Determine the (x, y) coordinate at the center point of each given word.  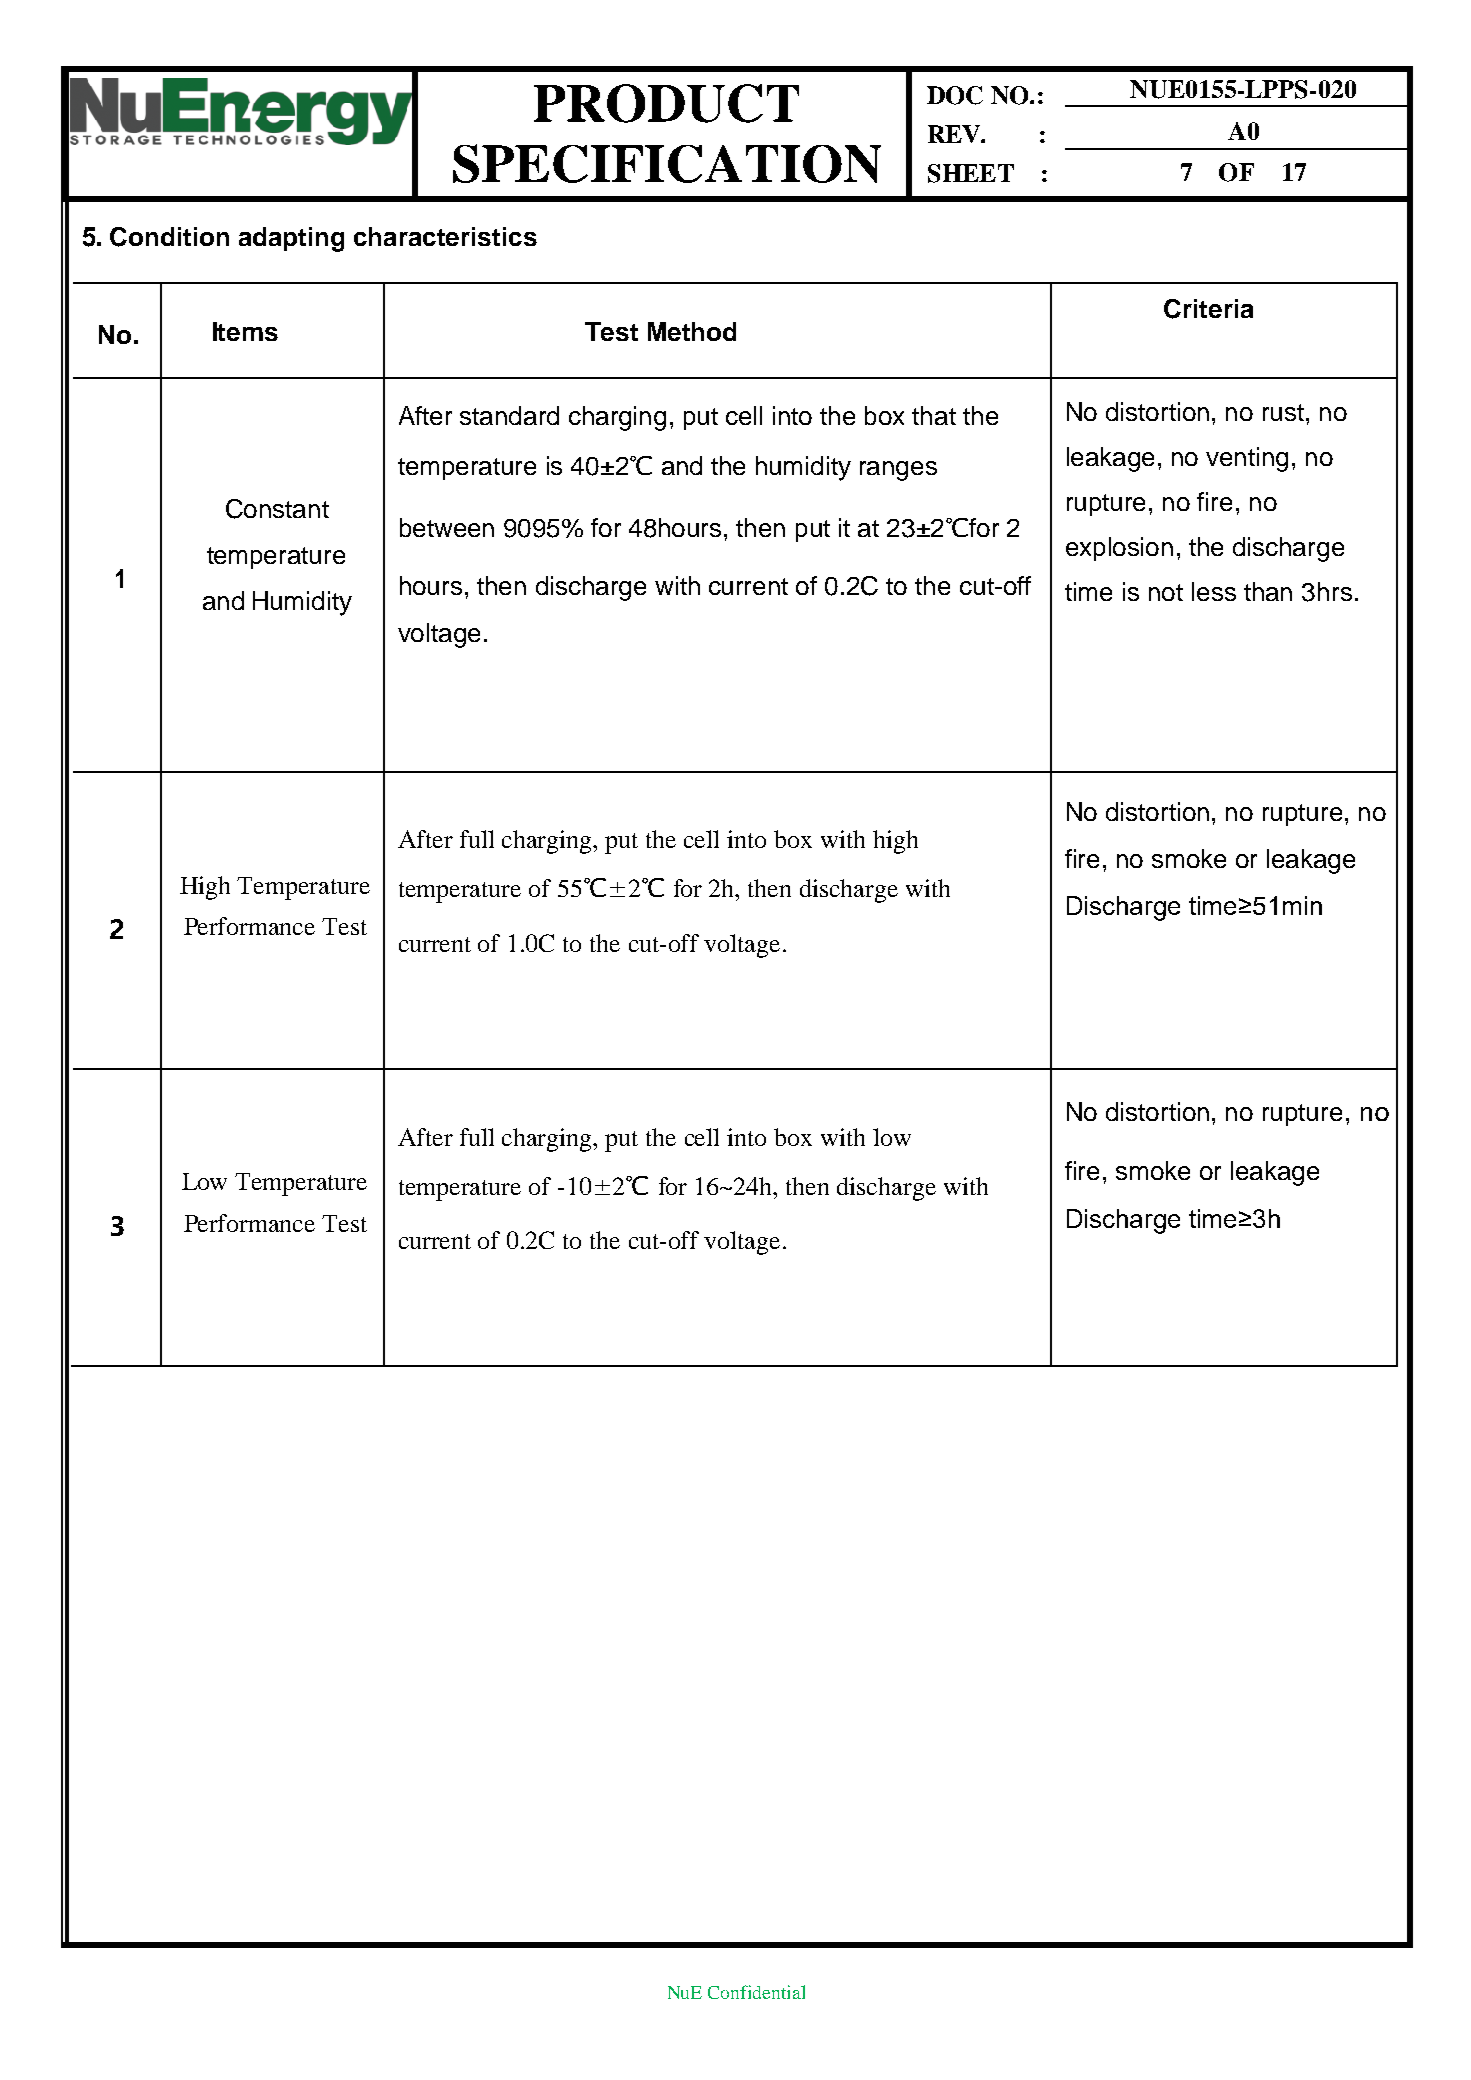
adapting (291, 239)
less (1214, 591)
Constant (277, 509)
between (447, 527)
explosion (1119, 549)
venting (1247, 459)
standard (509, 415)
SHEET (971, 173)
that (934, 415)
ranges (898, 471)
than (1268, 591)
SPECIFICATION (667, 163)
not (1166, 592)
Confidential (756, 1992)
